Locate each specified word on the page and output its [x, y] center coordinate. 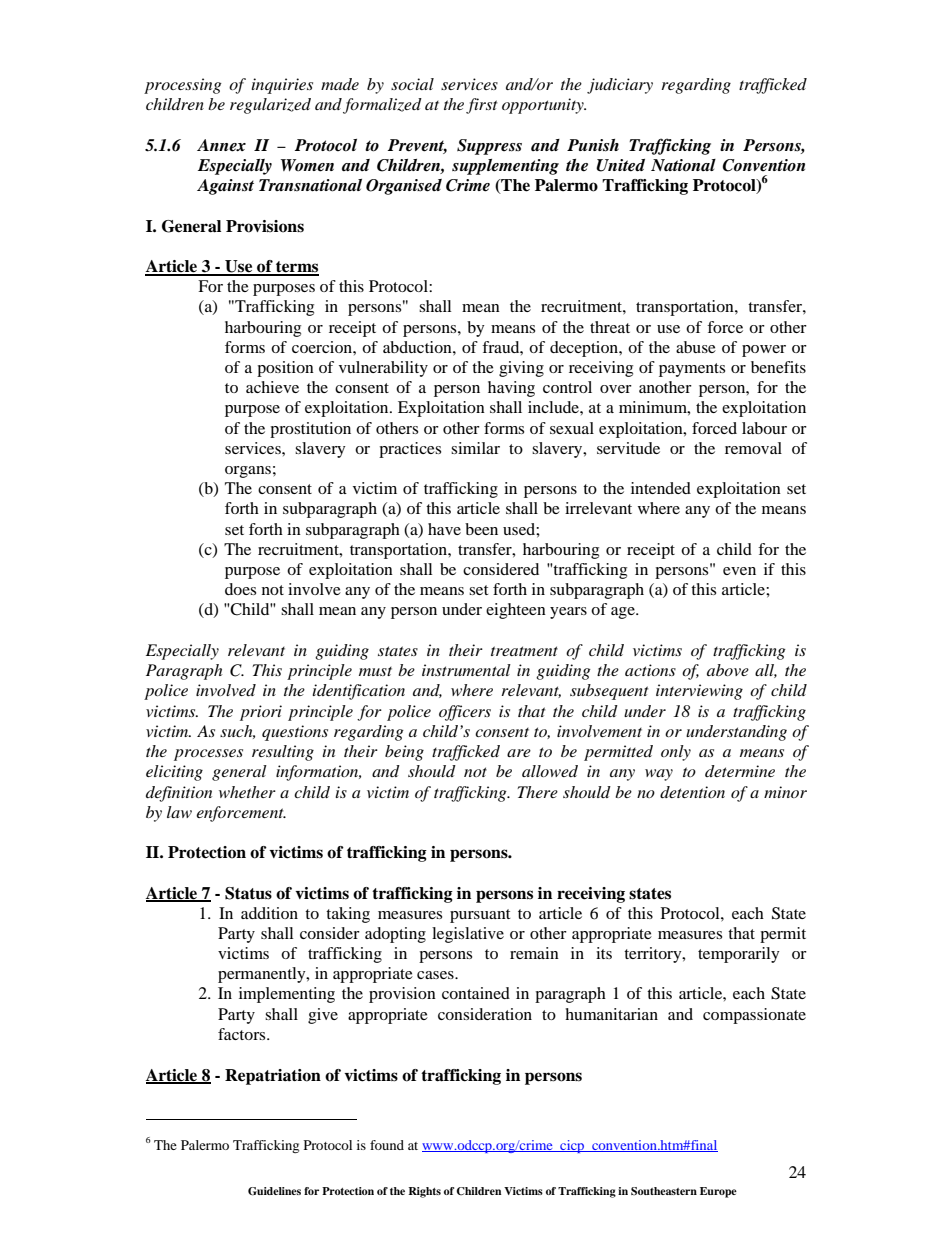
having [511, 389]
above [728, 670]
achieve [272, 387]
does [240, 589]
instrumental [466, 670]
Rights [424, 1192]
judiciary [620, 86]
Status [248, 893]
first [481, 106]
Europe [718, 1192]
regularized [270, 106]
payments [692, 370]
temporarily [739, 955]
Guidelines [274, 1191]
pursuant [480, 916]
